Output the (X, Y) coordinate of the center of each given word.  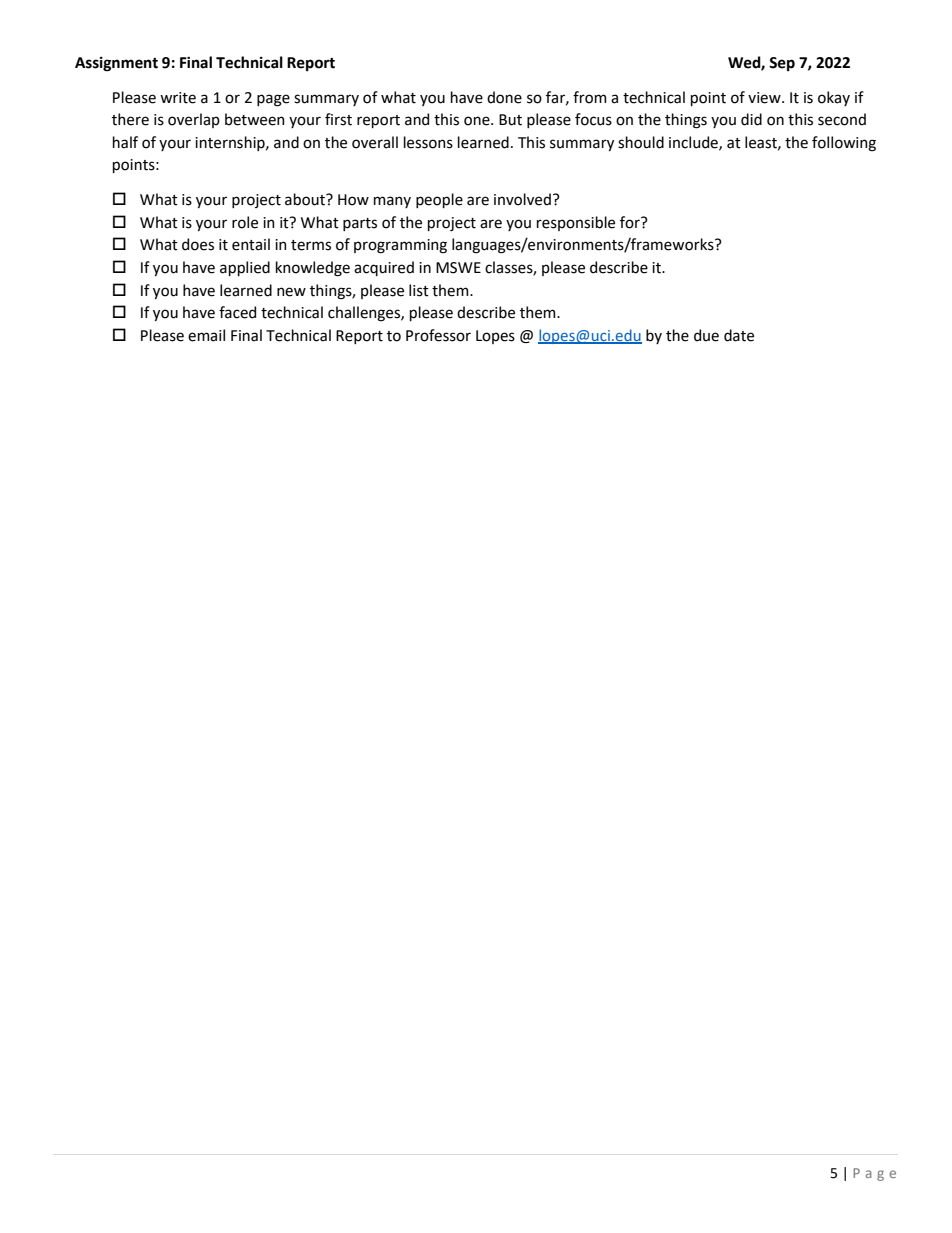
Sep (782, 64)
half (125, 142)
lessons (428, 142)
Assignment (116, 64)
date (739, 335)
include (694, 143)
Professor (438, 335)
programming (400, 246)
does (198, 244)
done (504, 97)
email (206, 335)
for (631, 222)
